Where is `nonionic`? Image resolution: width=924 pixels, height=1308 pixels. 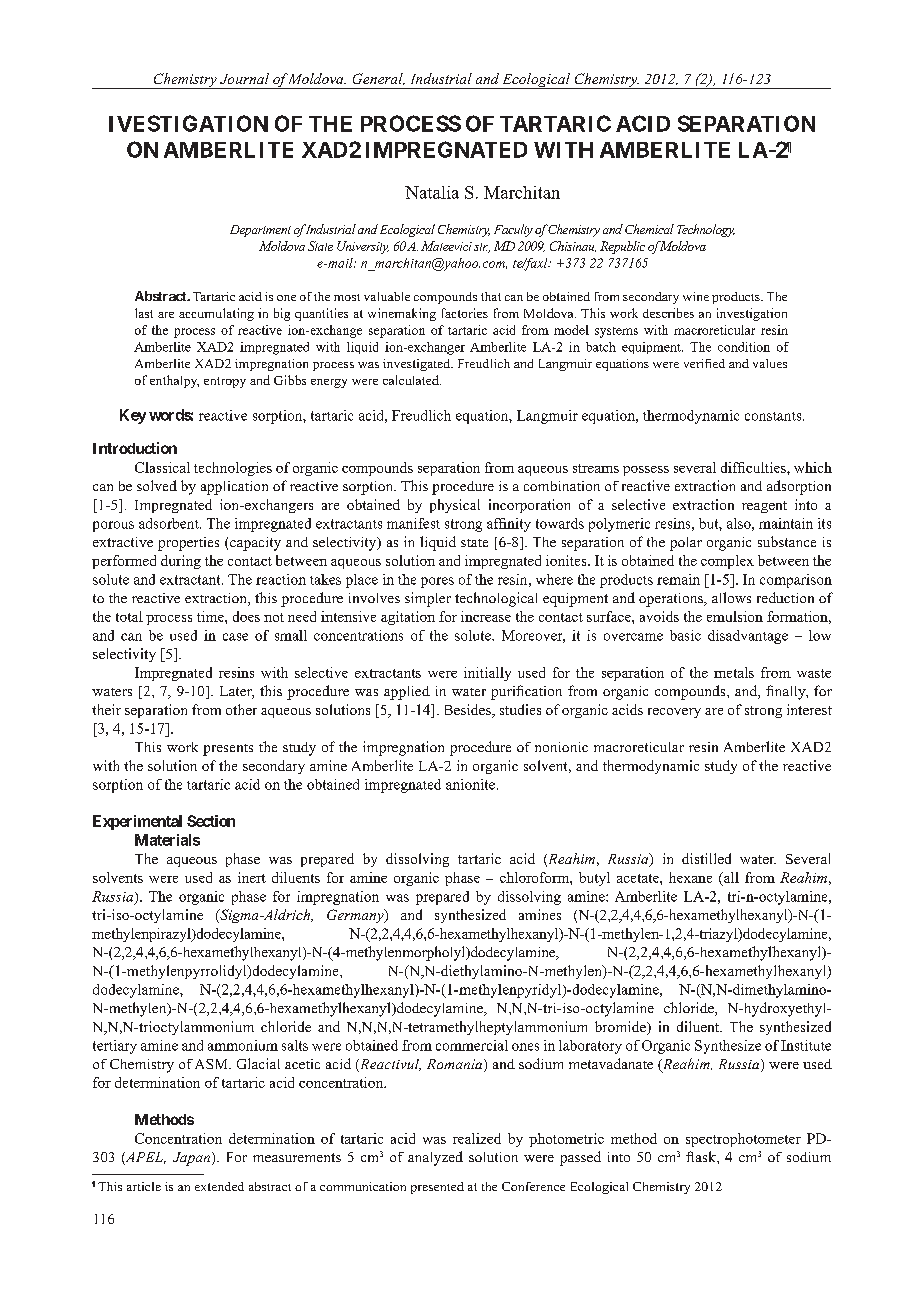
nonionic is located at coordinates (561, 747).
